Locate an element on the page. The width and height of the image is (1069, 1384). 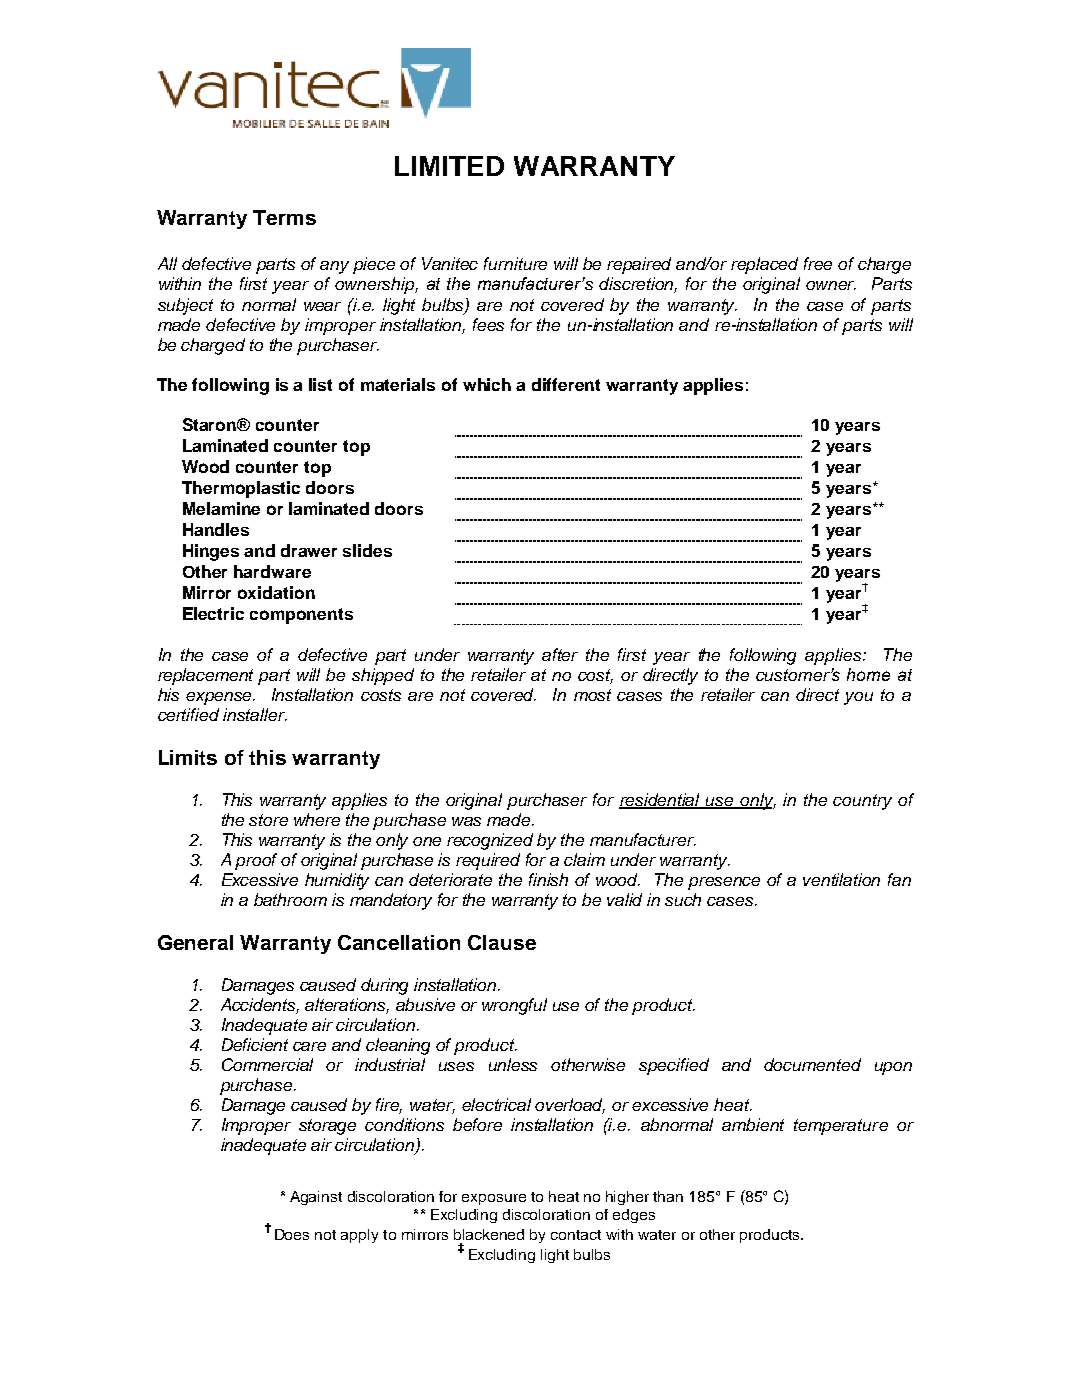
finish is located at coordinates (548, 879).
